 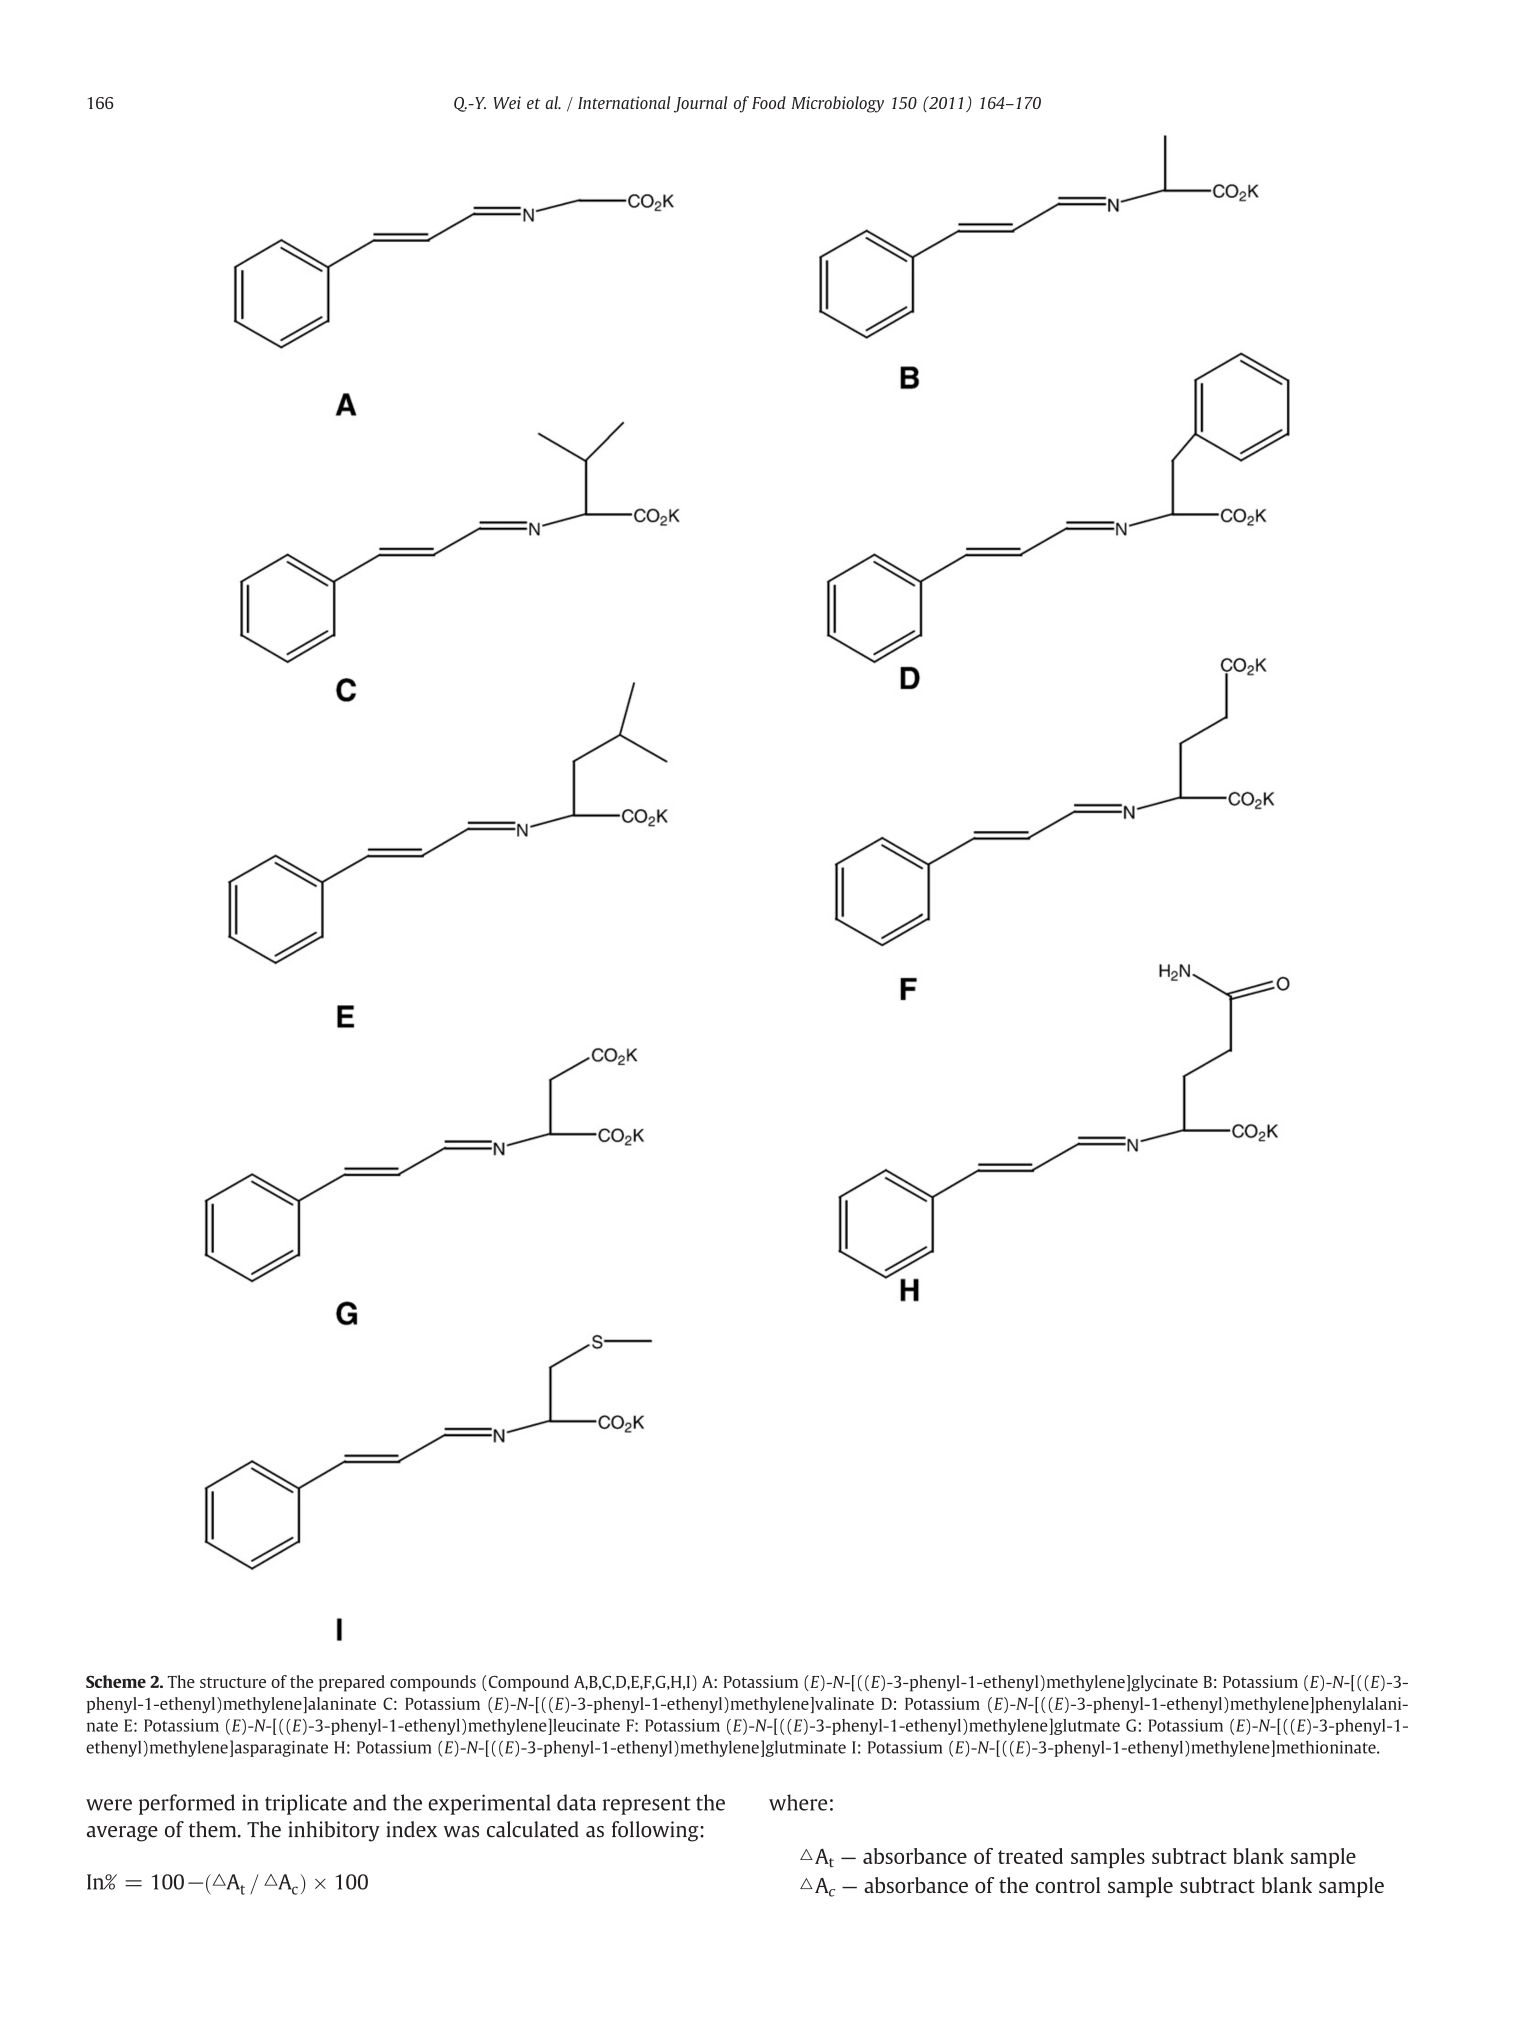 What do you see at coordinates (769, 102) in the screenshot?
I see `Food` at bounding box center [769, 102].
